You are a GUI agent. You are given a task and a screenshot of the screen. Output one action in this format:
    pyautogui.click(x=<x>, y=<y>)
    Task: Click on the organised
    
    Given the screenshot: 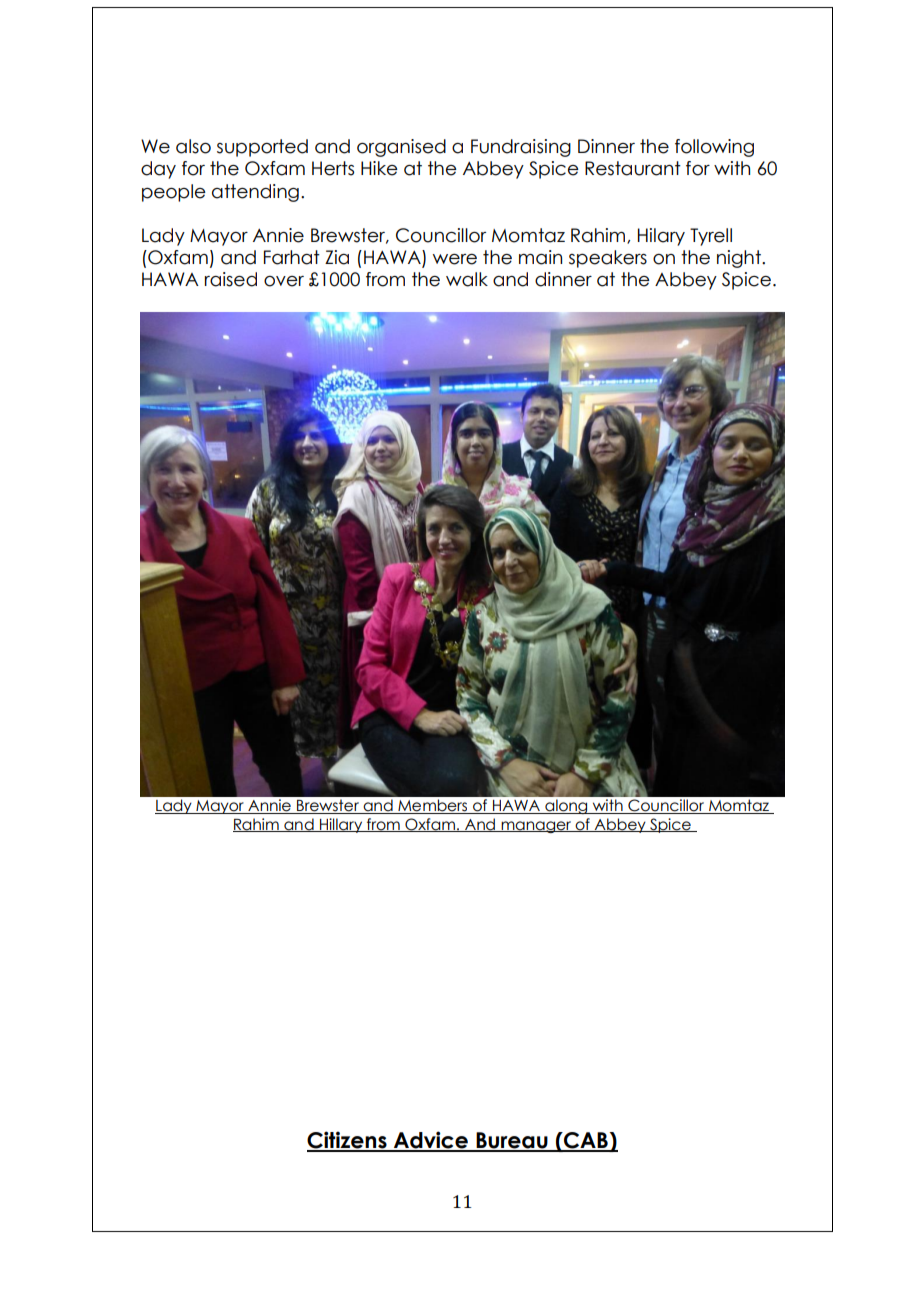 What is the action you would take?
    pyautogui.click(x=401, y=148)
